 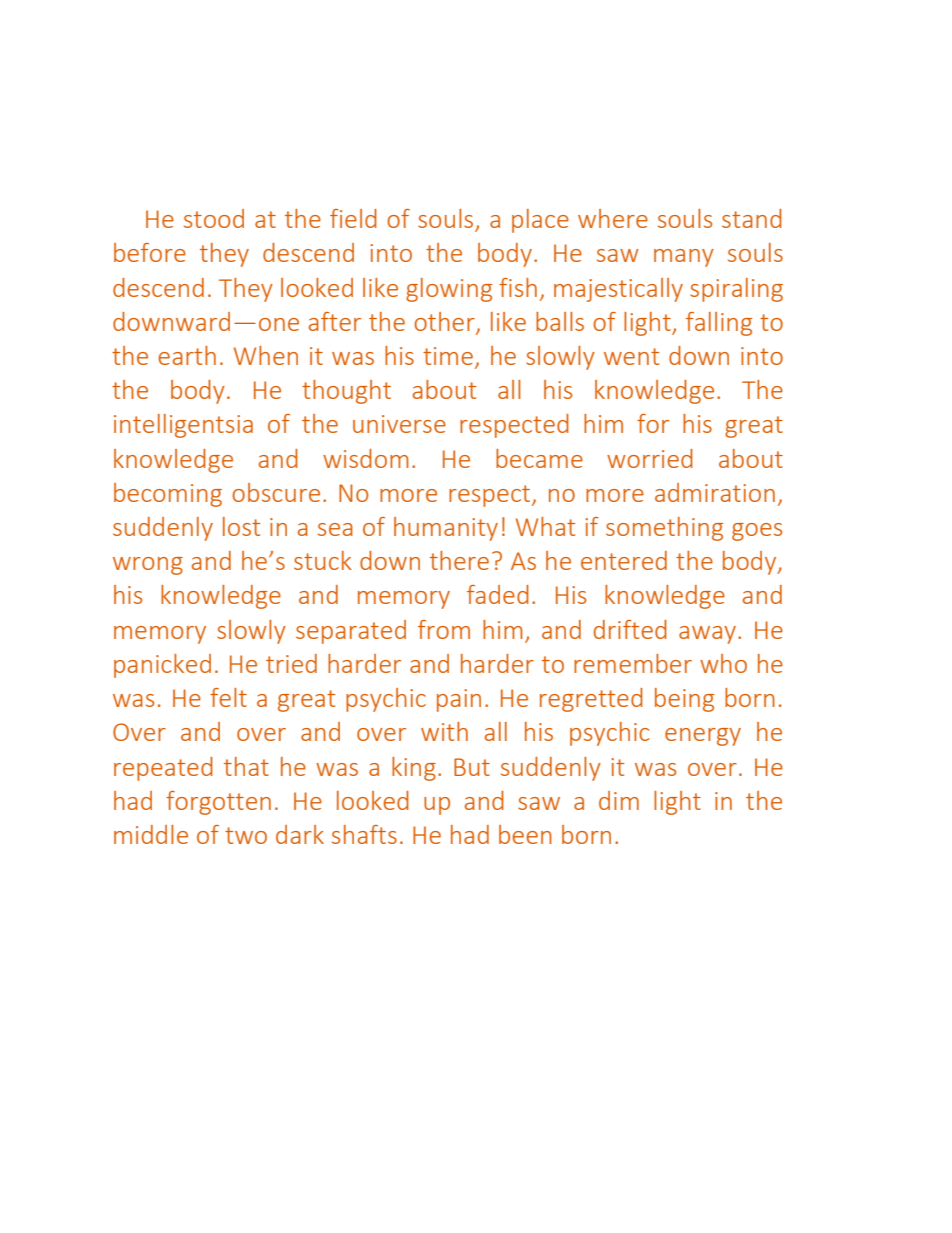 What do you see at coordinates (218, 803) in the page?
I see `forgotten` at bounding box center [218, 803].
